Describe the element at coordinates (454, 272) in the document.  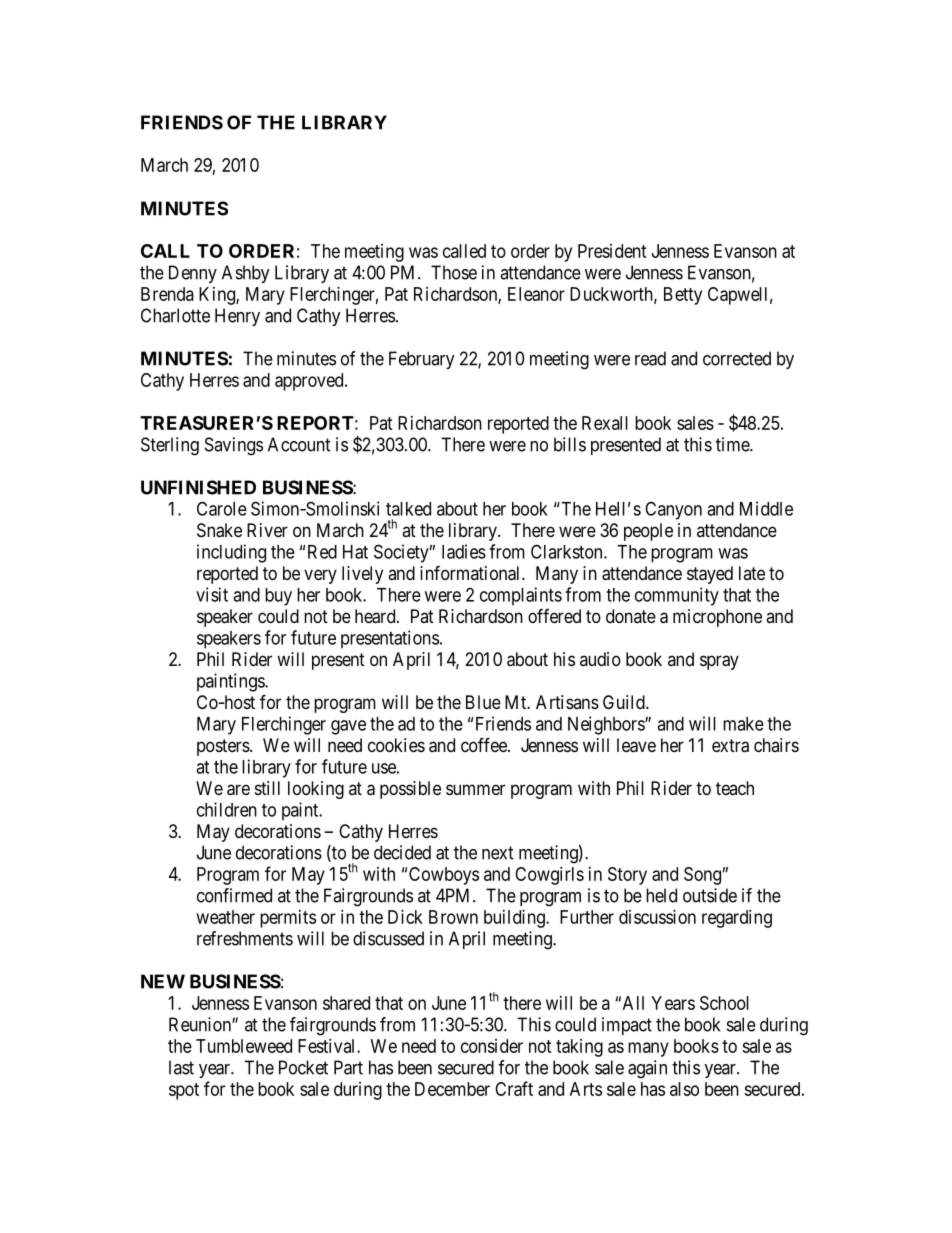
I see `Those` at that location.
